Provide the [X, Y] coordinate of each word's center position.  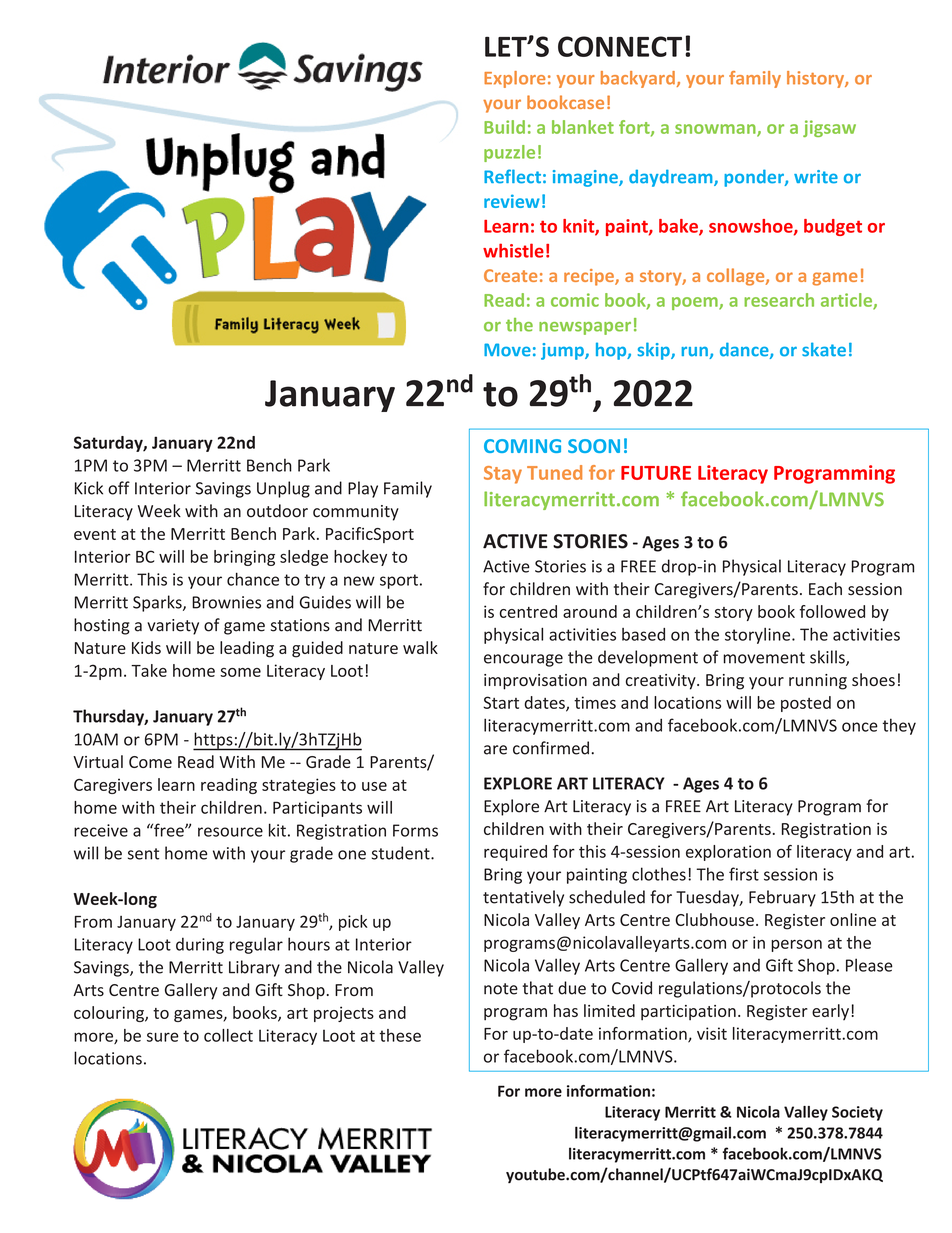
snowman [716, 130]
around [590, 611]
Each [825, 589]
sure [163, 1037]
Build [504, 127]
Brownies [226, 602]
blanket [583, 127]
